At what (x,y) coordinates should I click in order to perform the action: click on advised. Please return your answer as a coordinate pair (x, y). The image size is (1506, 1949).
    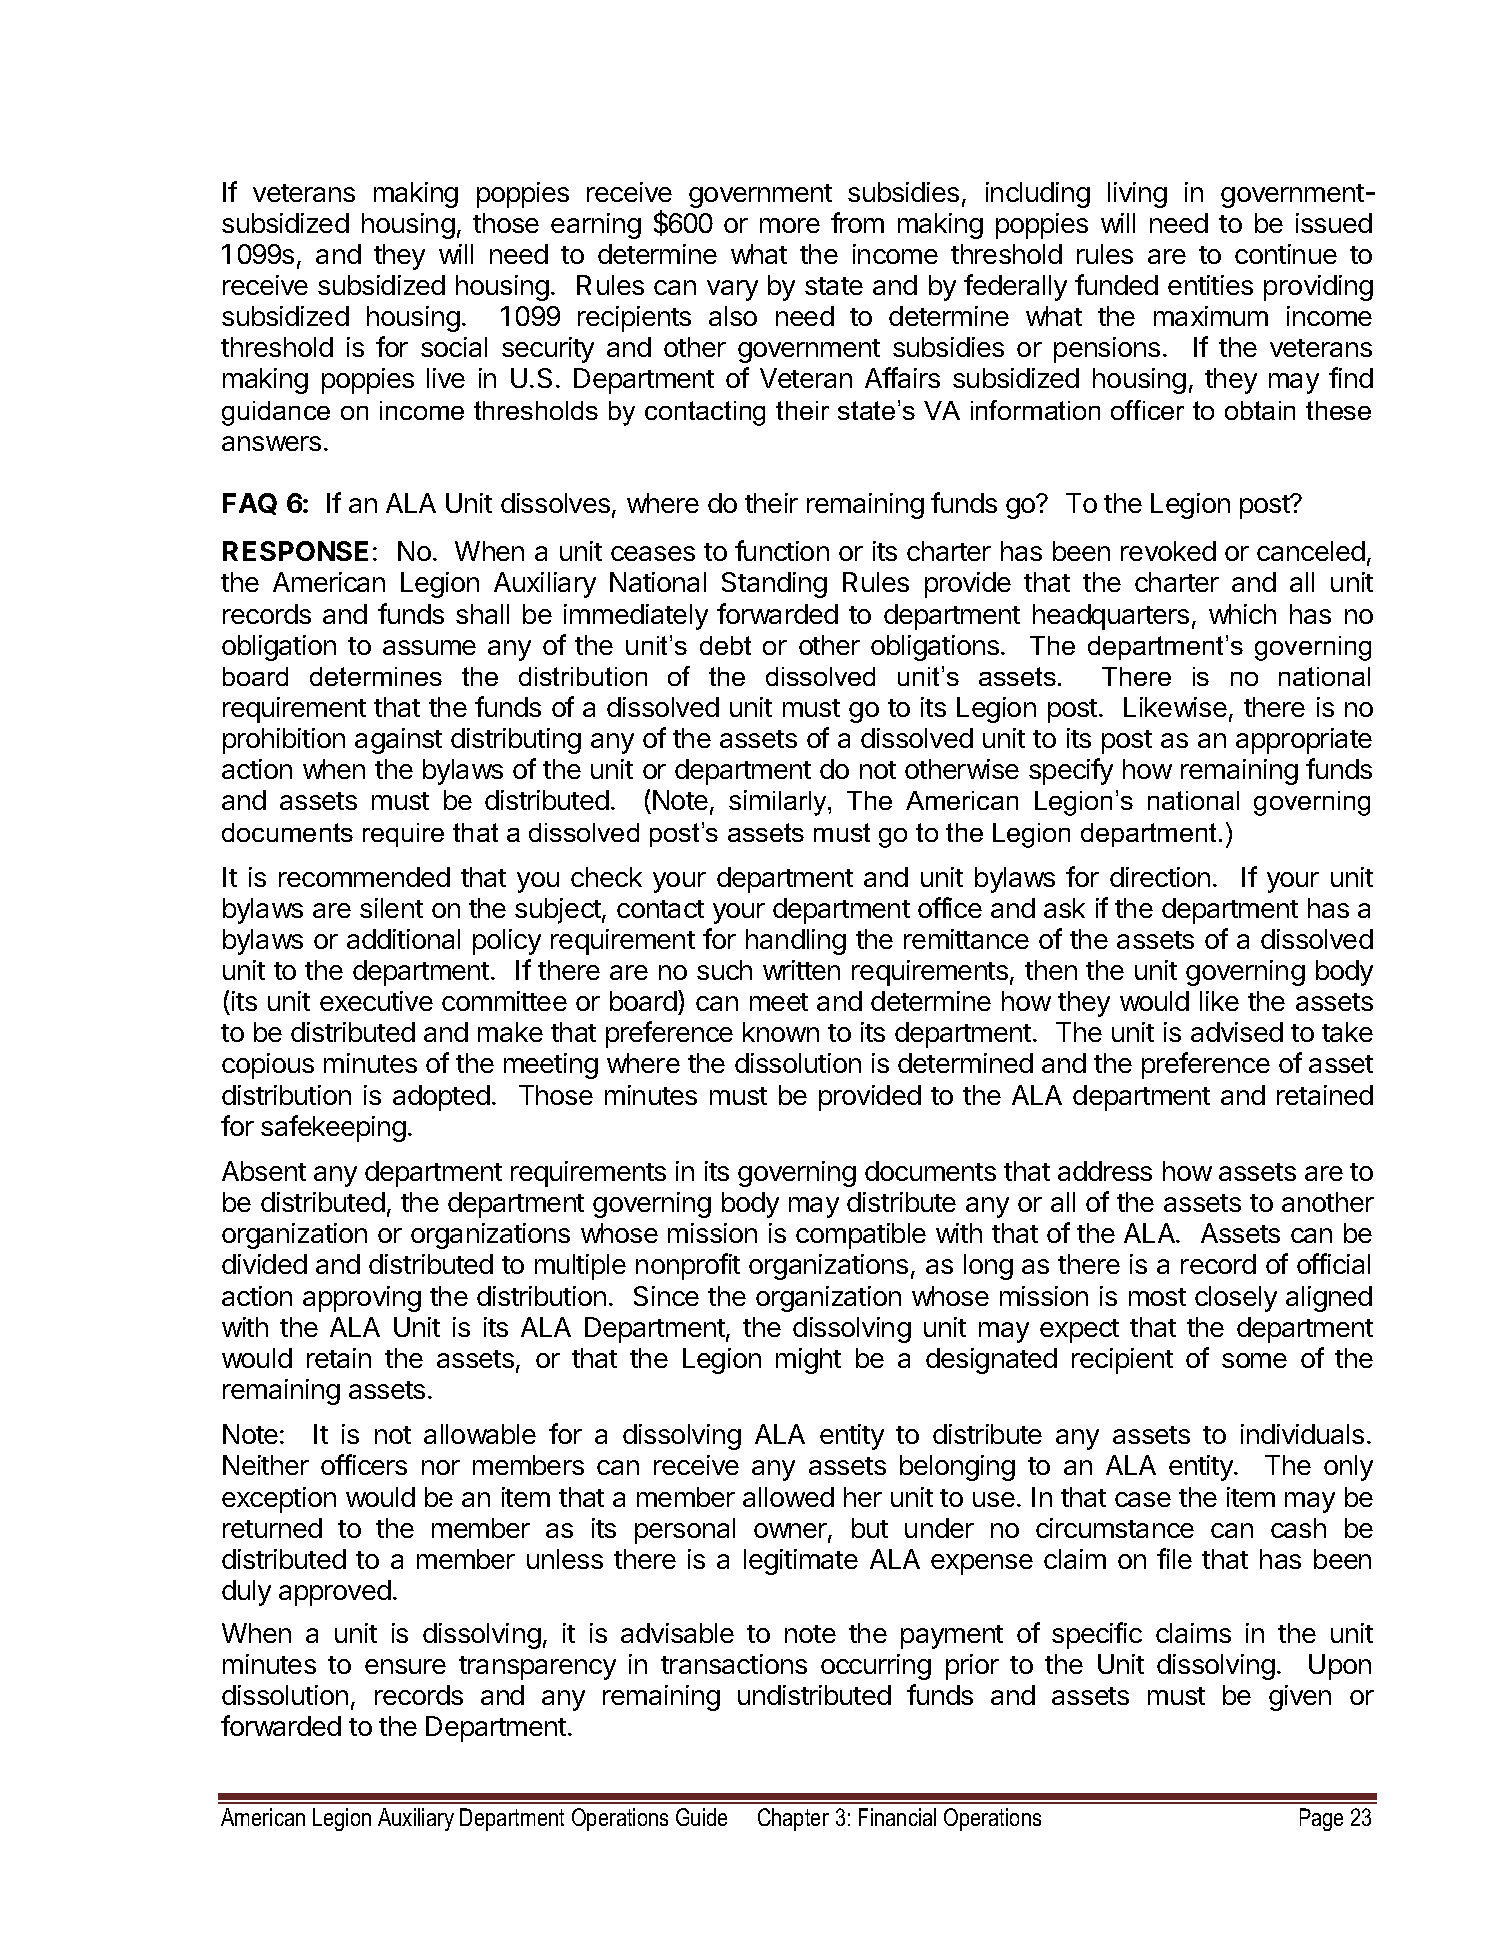
    Looking at the image, I should click on (1237, 1032).
